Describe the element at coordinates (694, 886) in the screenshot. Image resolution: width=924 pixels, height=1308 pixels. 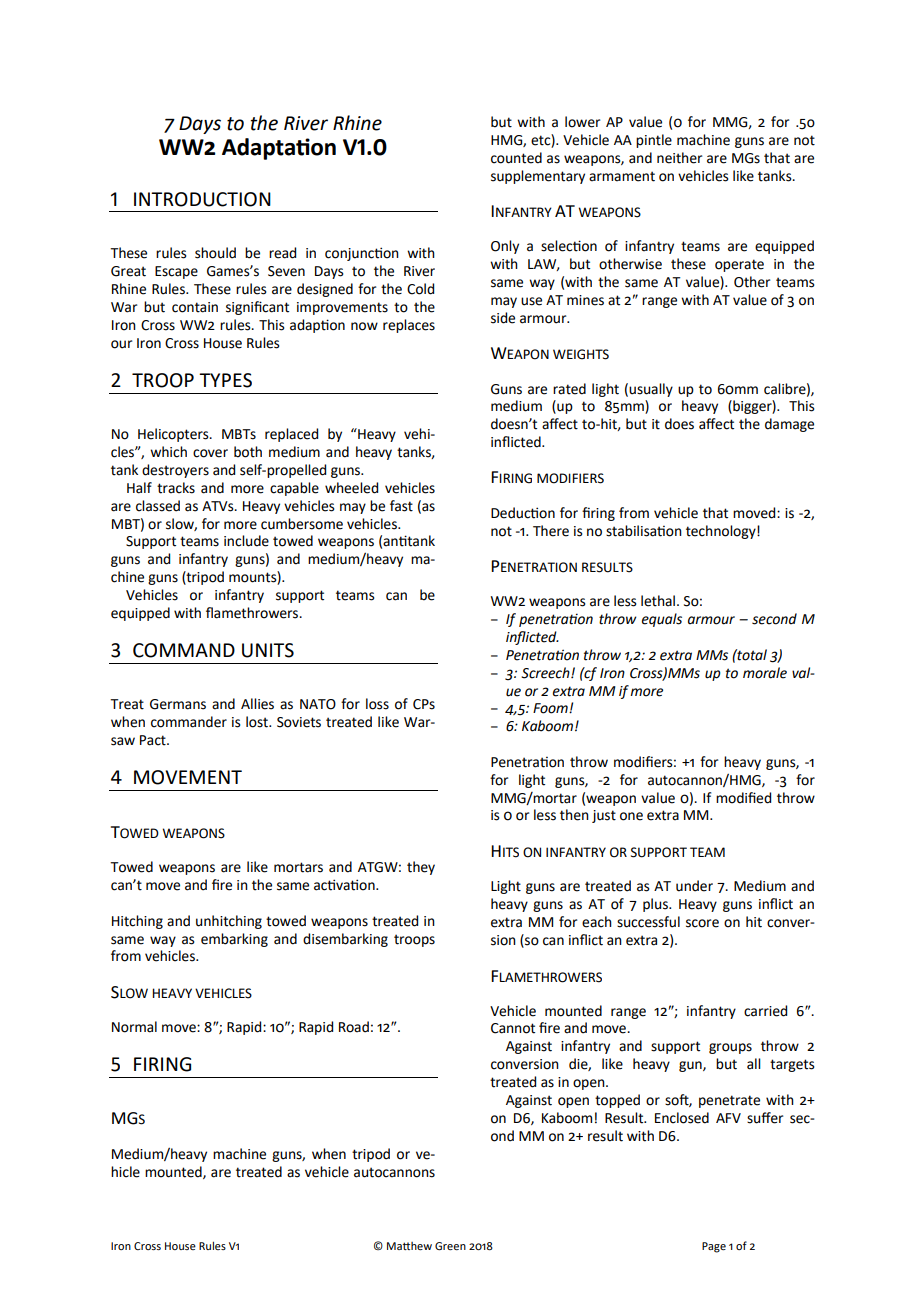
I see `under` at that location.
